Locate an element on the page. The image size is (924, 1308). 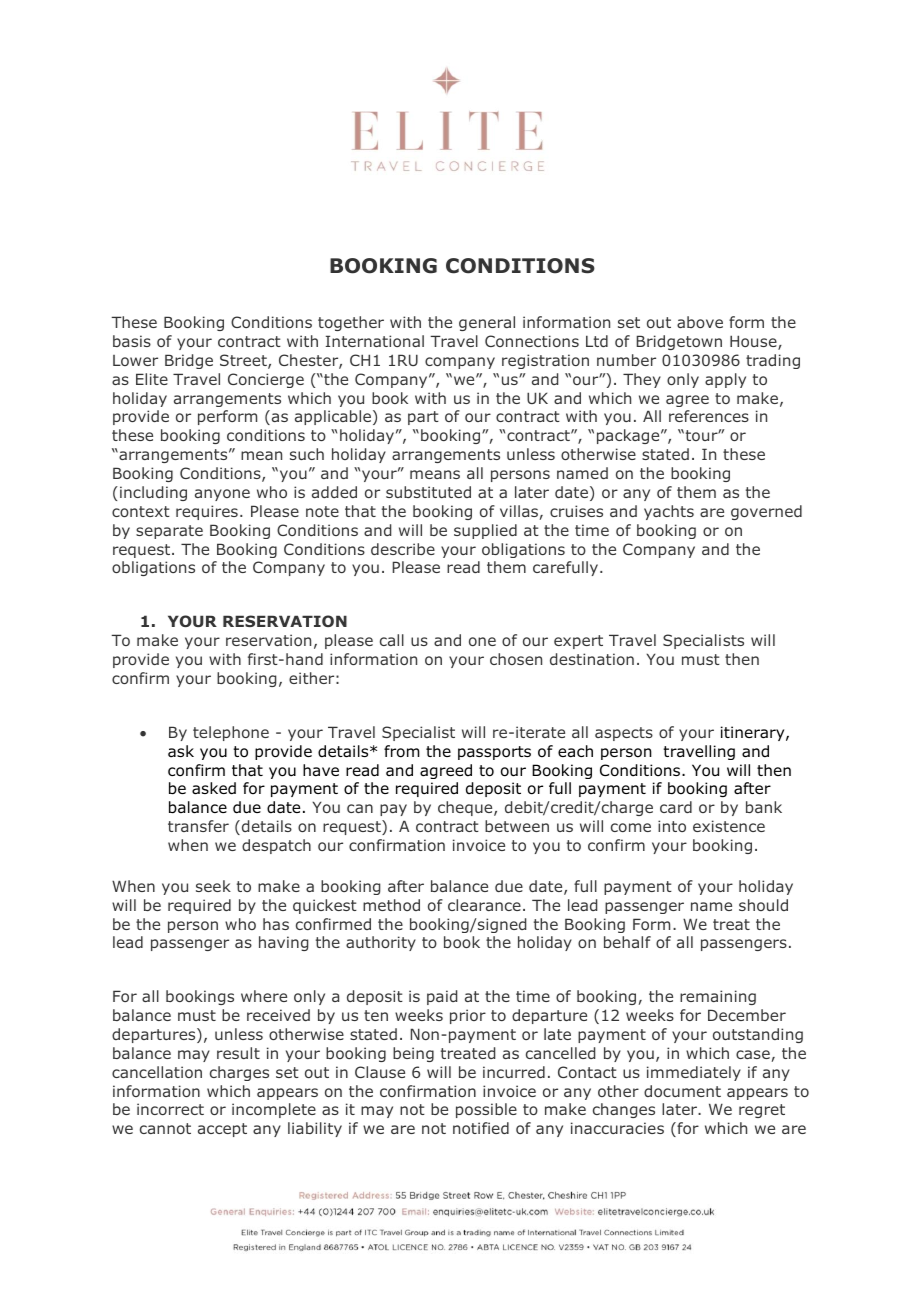
possible is located at coordinates (486, 1110).
